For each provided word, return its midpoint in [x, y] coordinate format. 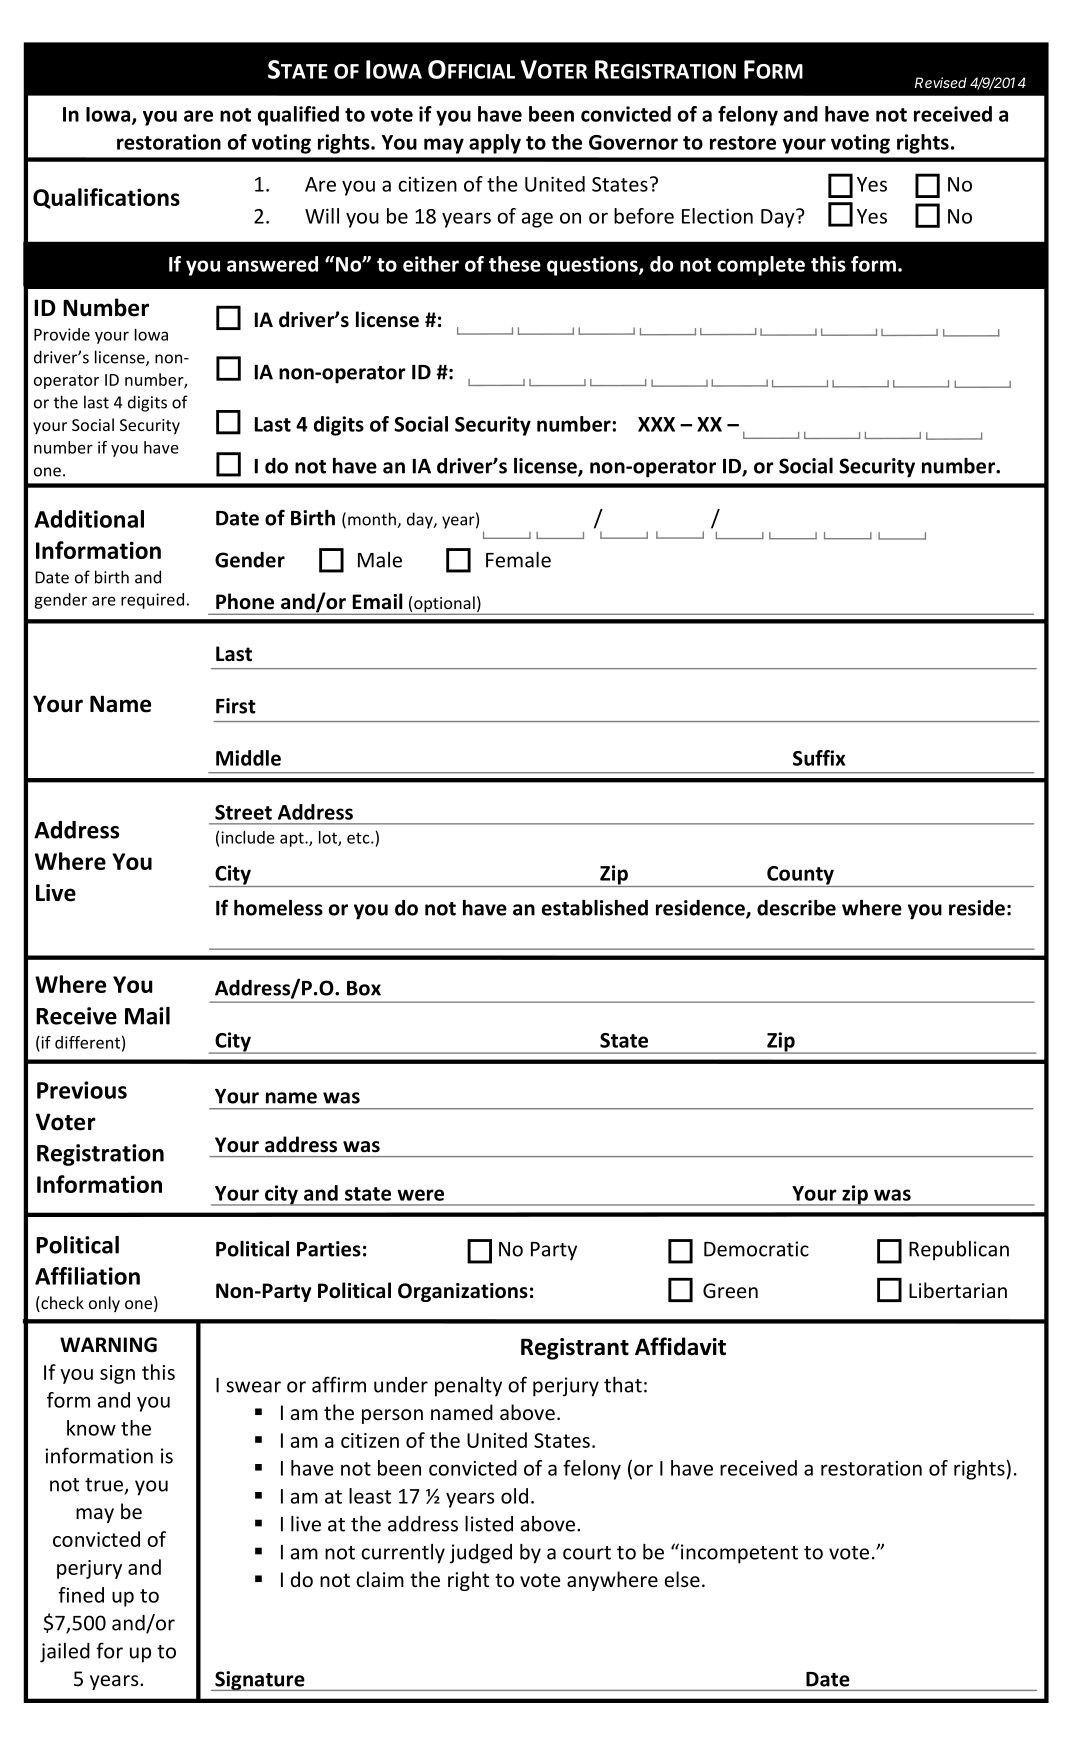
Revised [941, 82]
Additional [89, 519]
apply [495, 144]
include [248, 837]
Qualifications [106, 198]
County [800, 876]
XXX [656, 424]
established [595, 907]
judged [480, 1554]
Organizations [463, 1292]
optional [444, 605]
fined [81, 1595]
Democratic [756, 1249]
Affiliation [87, 1276]
